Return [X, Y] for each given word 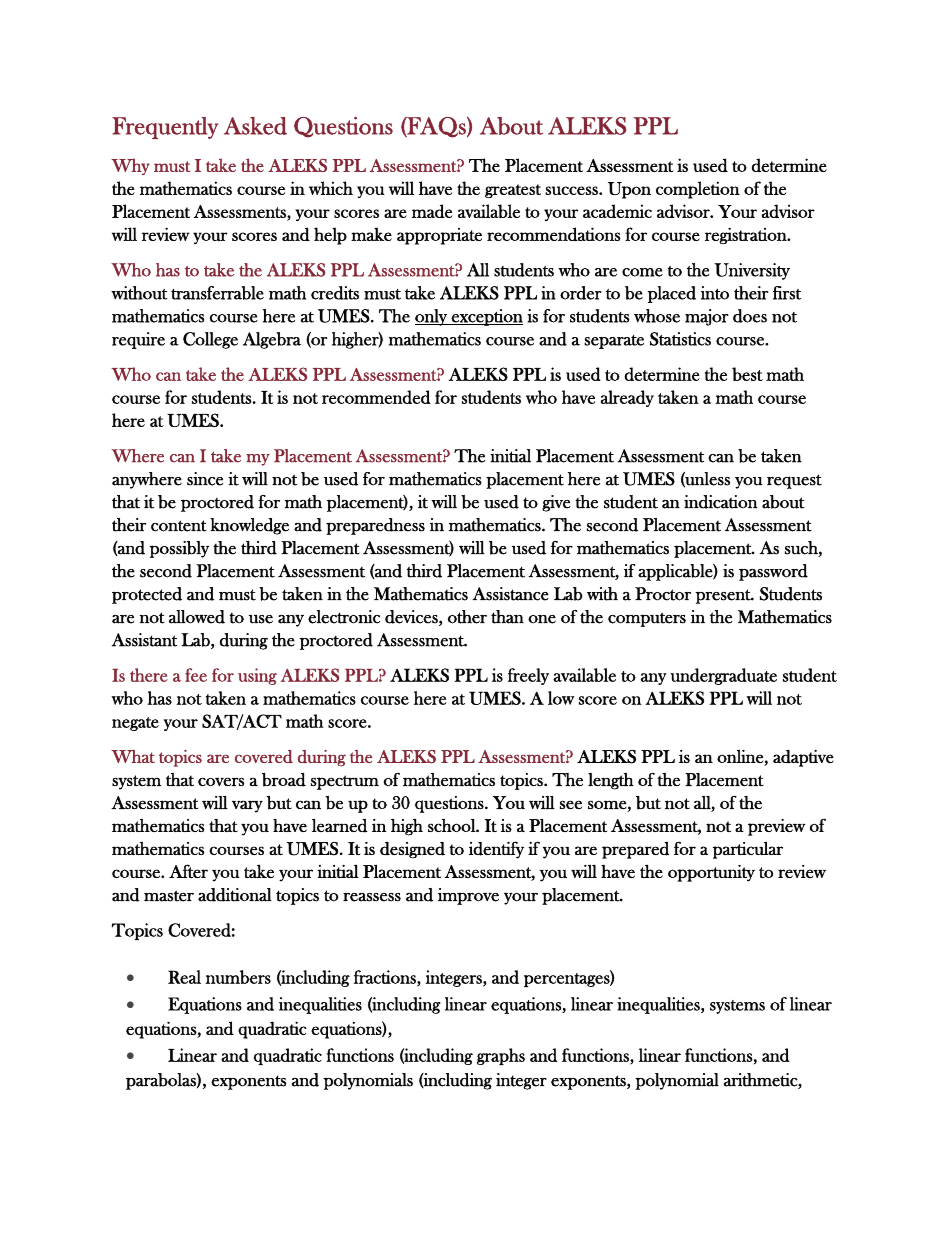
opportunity [711, 873]
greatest [513, 191]
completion [698, 190]
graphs [501, 1056]
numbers [238, 977]
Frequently [165, 128]
